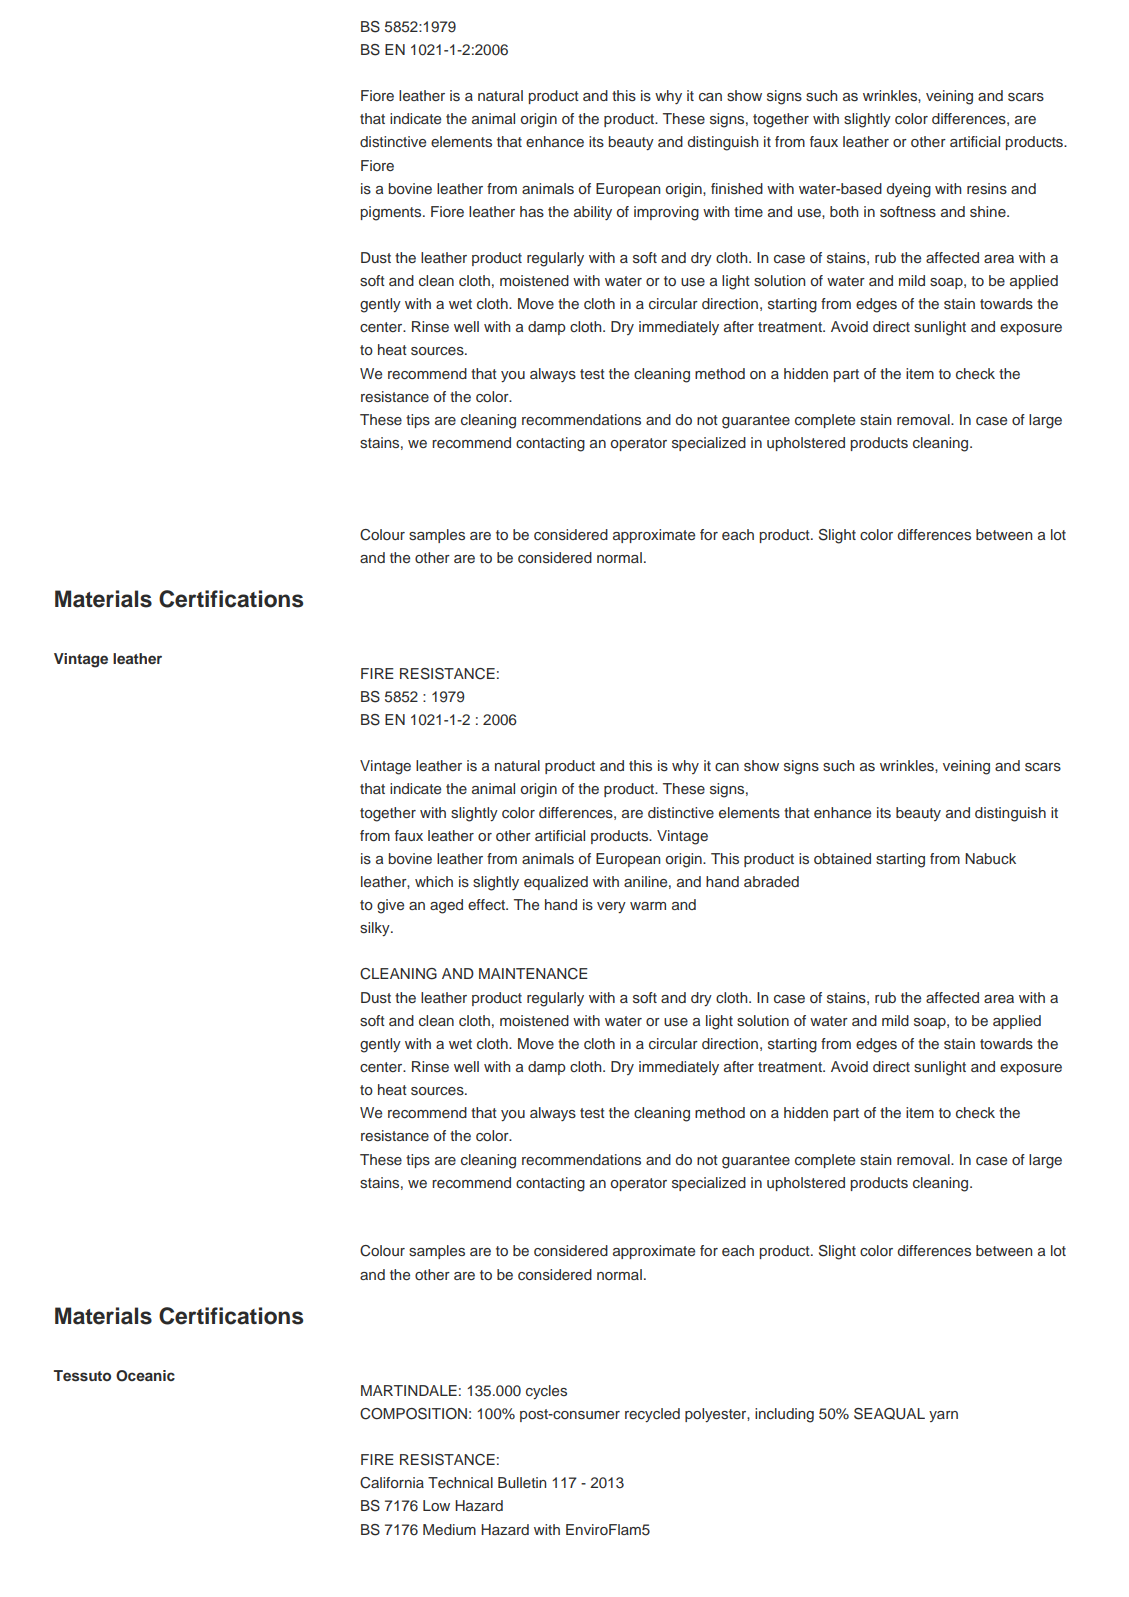 This image has width=1129, height=1597. What do you see at coordinates (390, 906) in the image?
I see `give` at bounding box center [390, 906].
